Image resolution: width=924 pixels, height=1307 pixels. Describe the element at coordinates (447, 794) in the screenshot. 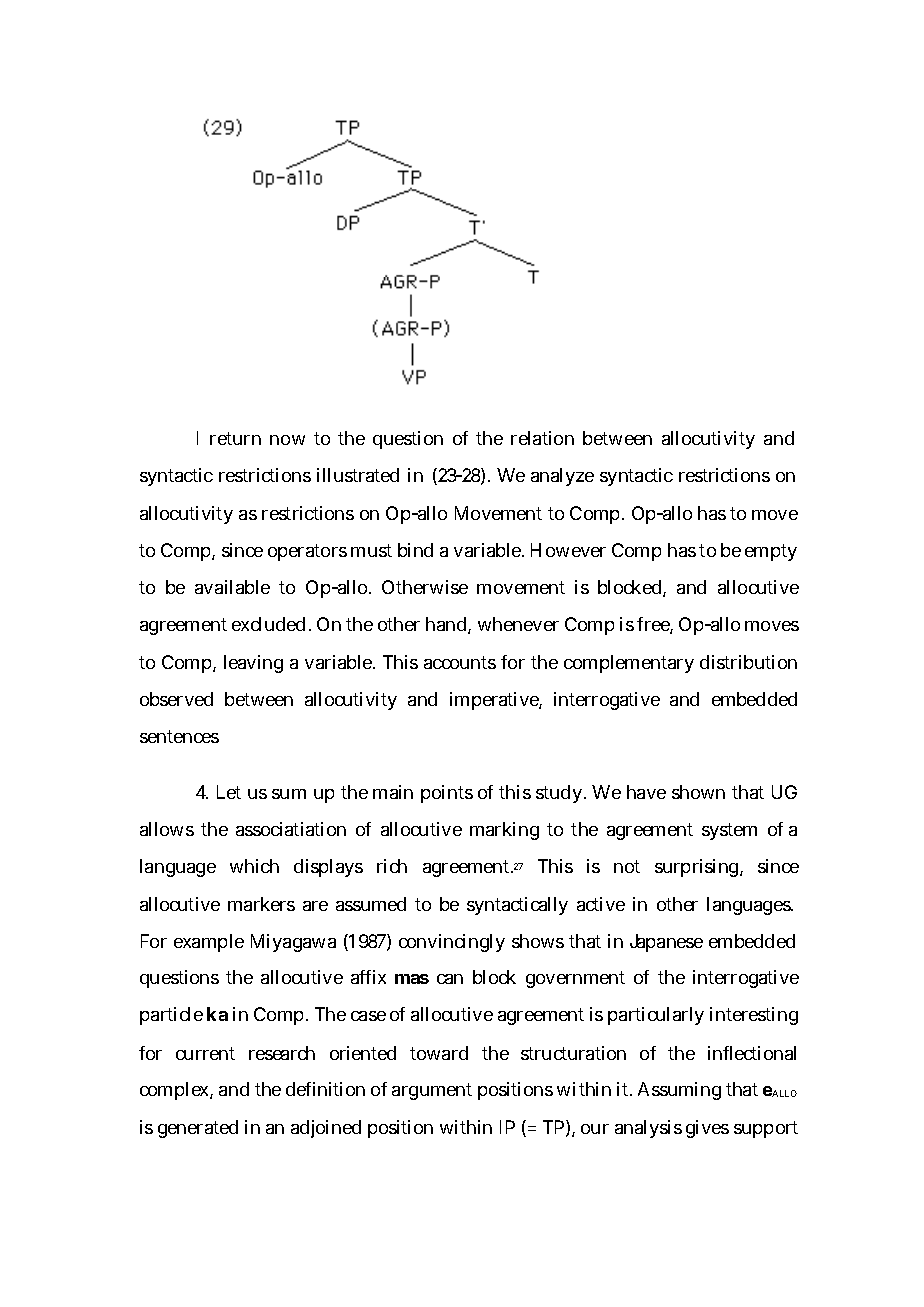

I see `points` at that location.
